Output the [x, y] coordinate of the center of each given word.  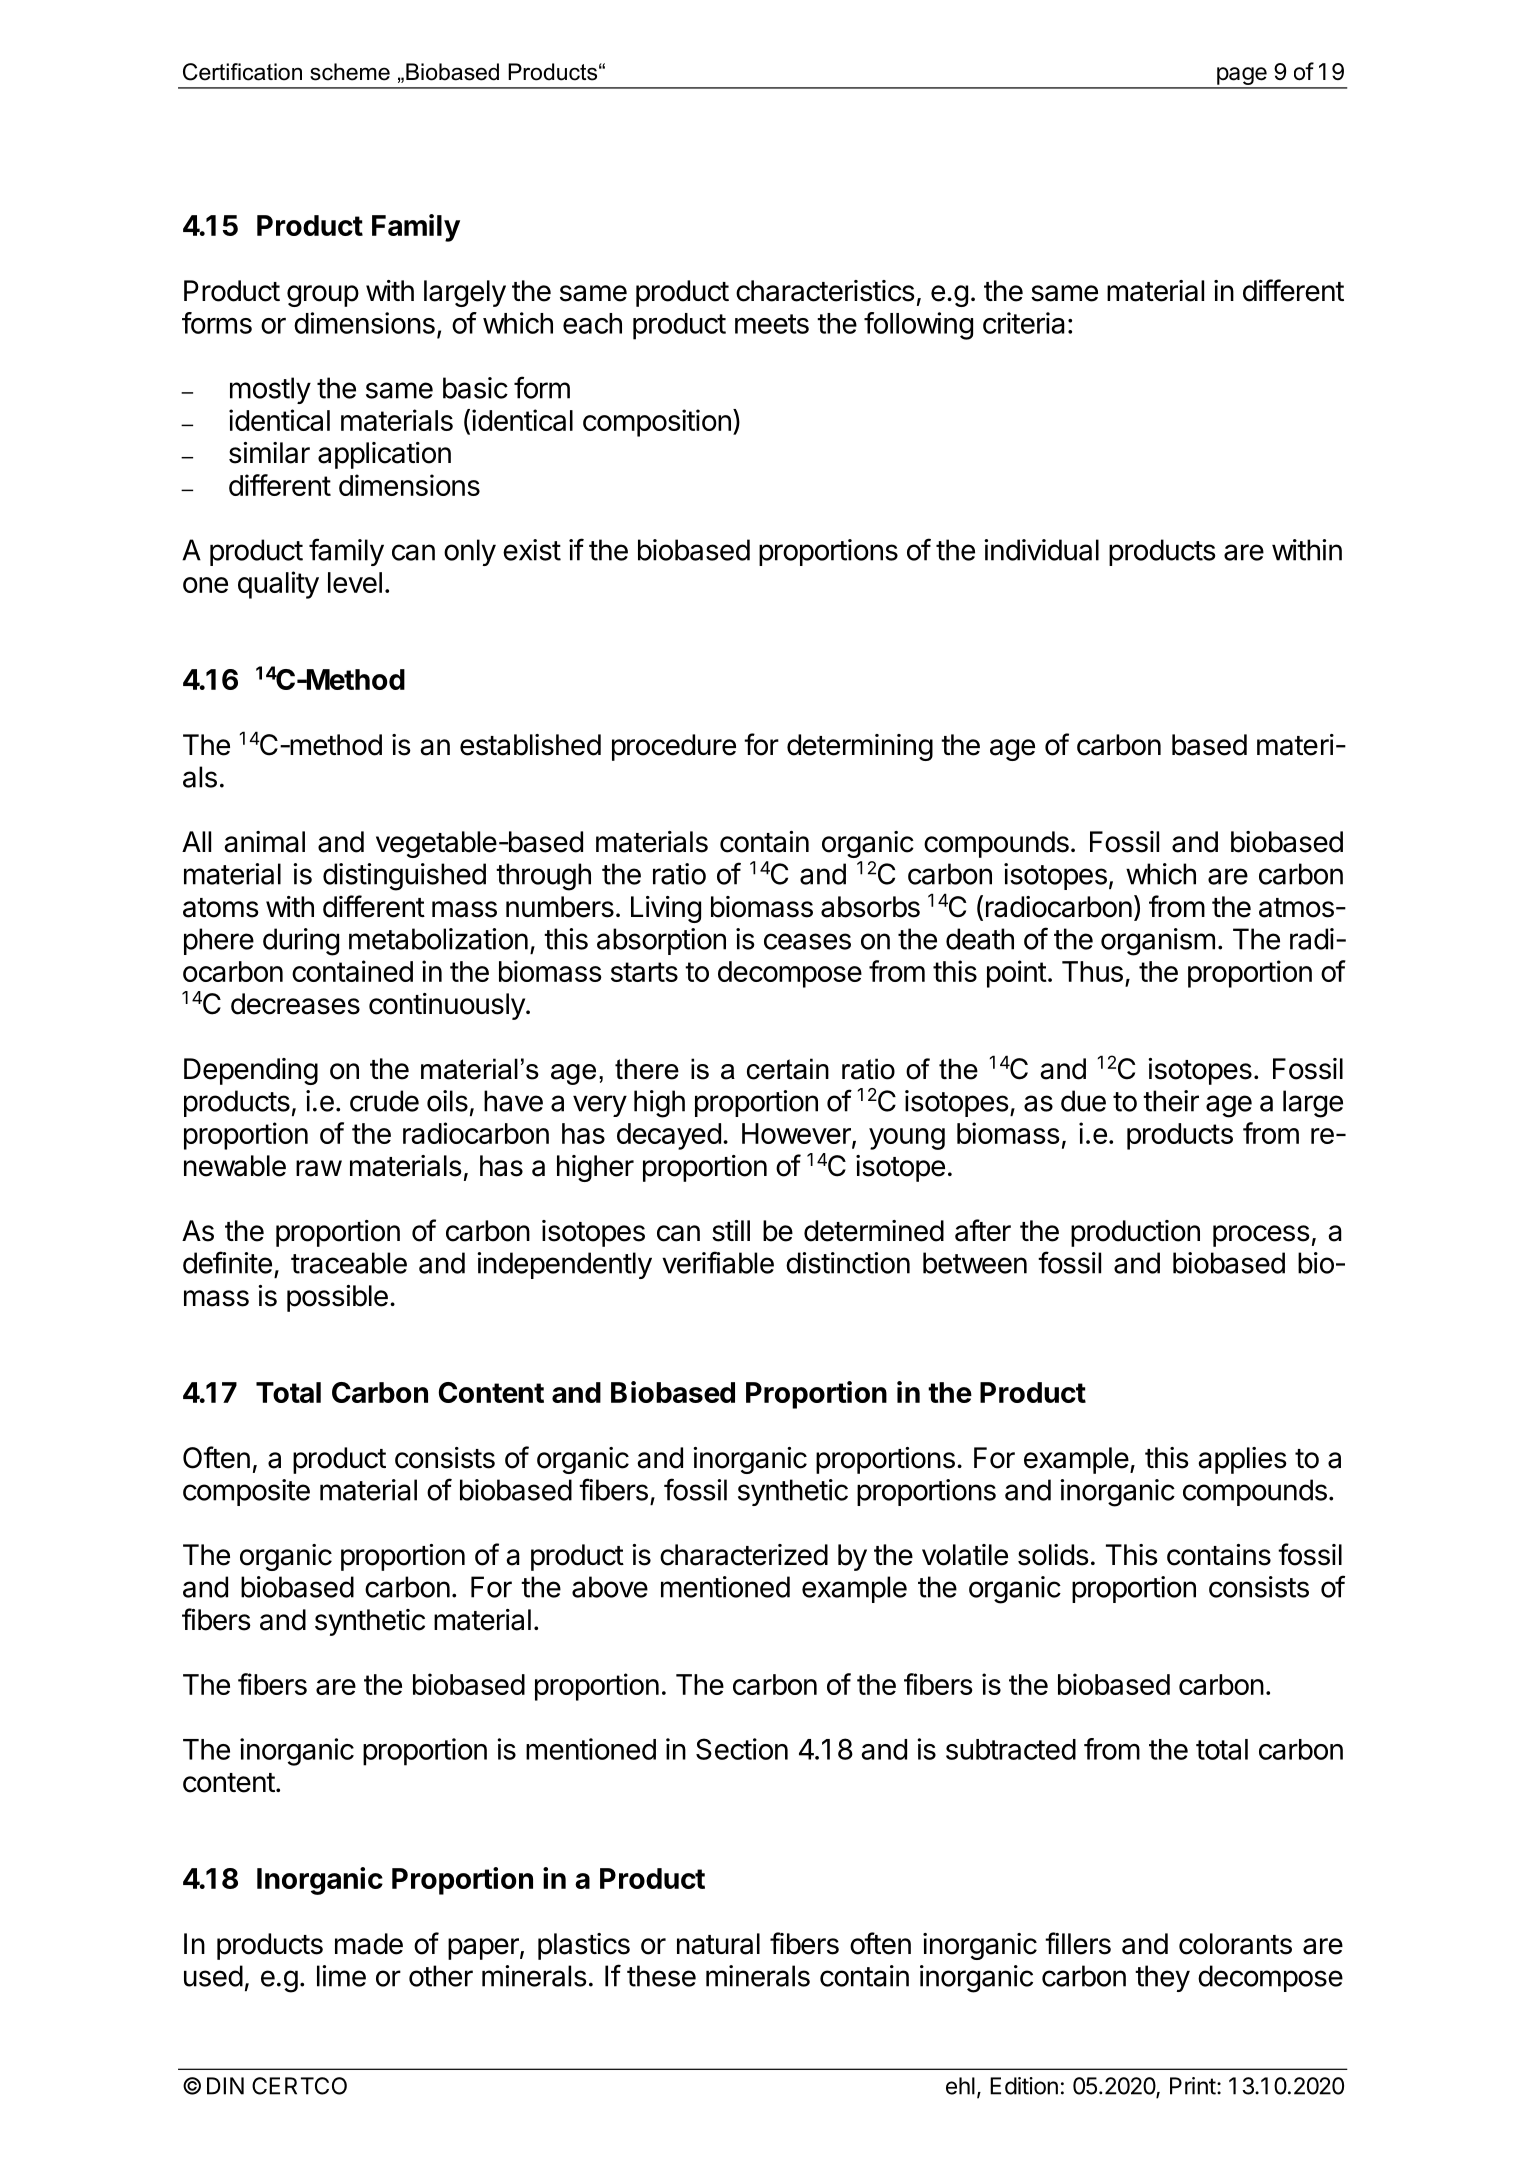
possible [337, 1298]
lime [341, 1976]
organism [1158, 942]
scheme [350, 72]
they [1162, 1978]
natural [718, 1944]
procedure [674, 747]
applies [1242, 1460]
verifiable [718, 1262]
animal [264, 842]
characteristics [825, 291]
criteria [1024, 323]
